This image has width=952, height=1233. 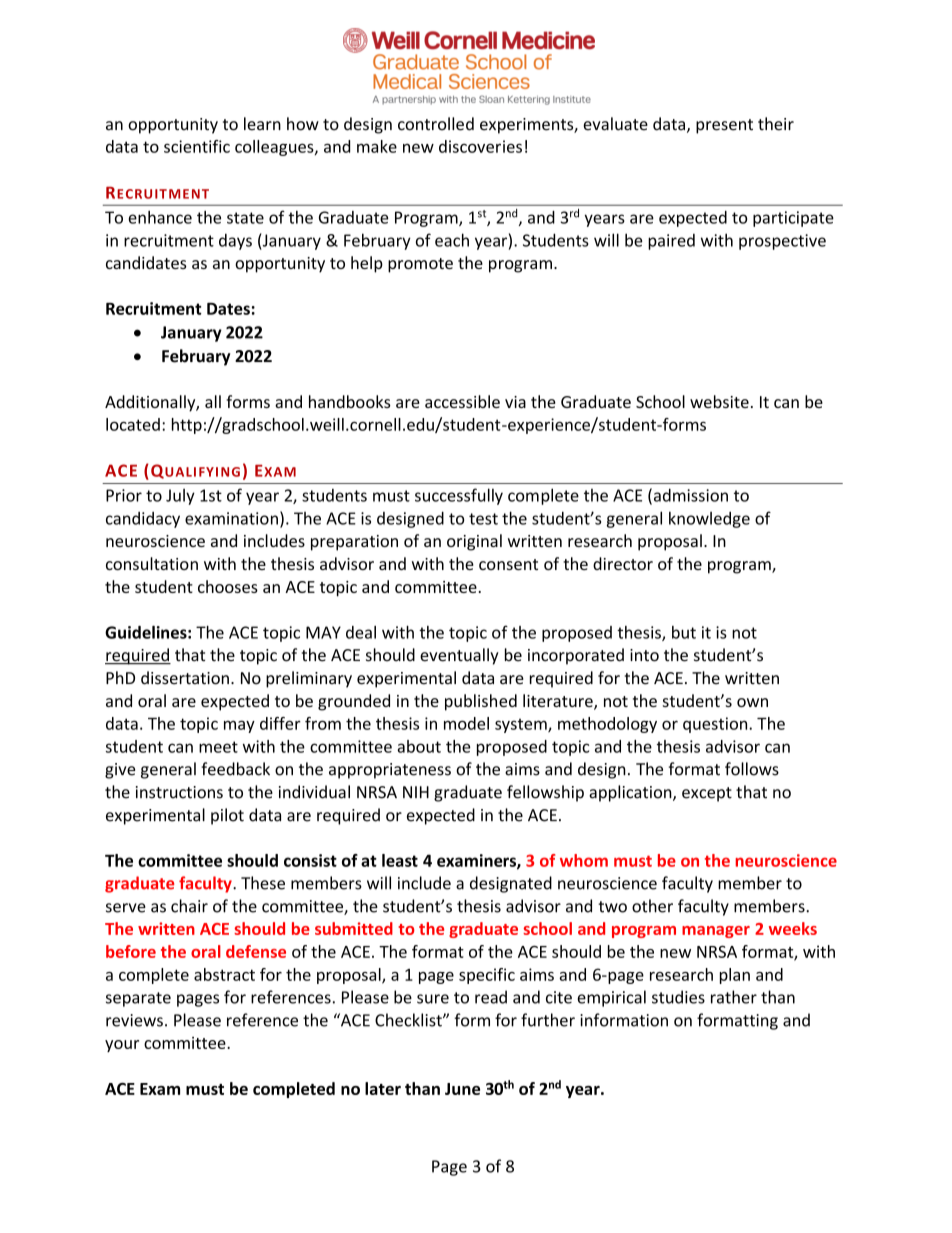 I want to click on but, so click(x=684, y=632).
